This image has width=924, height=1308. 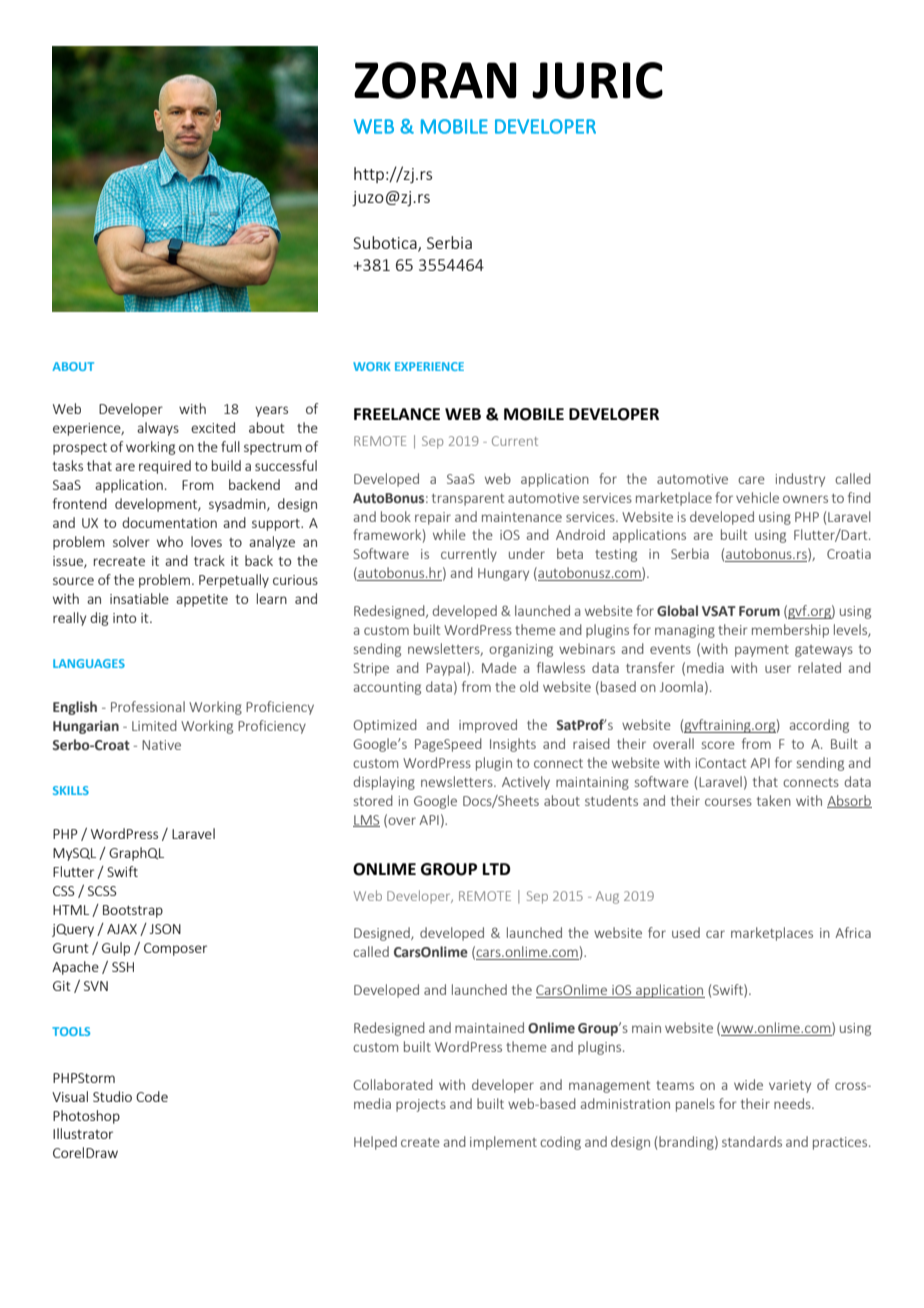 I want to click on Code, so click(x=152, y=1096).
